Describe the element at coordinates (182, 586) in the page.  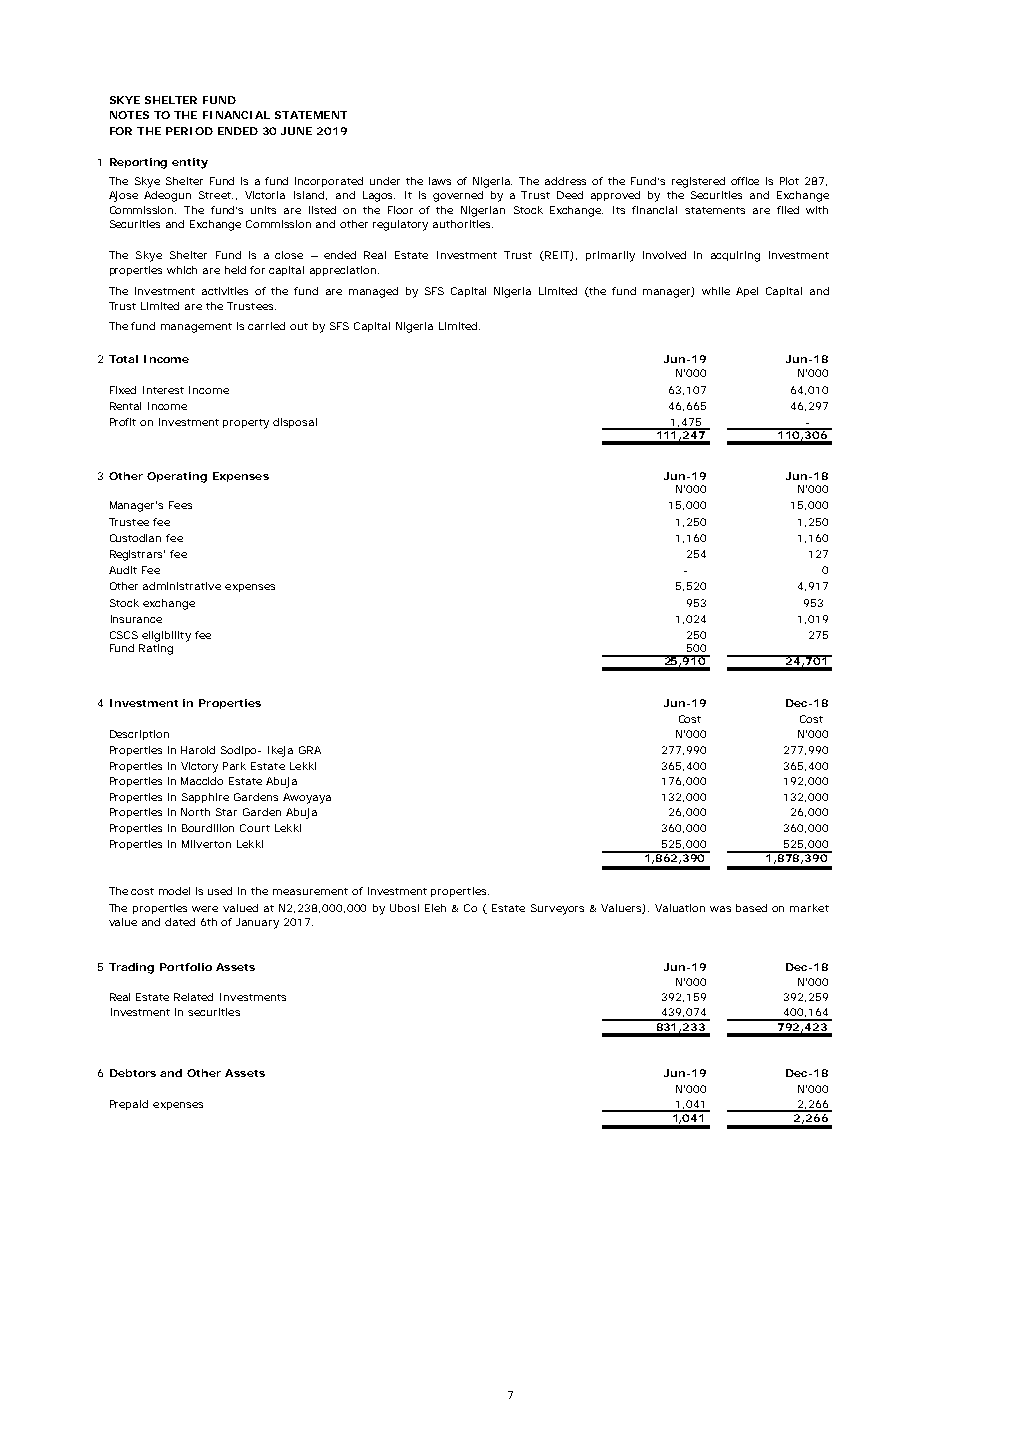
I see `administrative` at that location.
